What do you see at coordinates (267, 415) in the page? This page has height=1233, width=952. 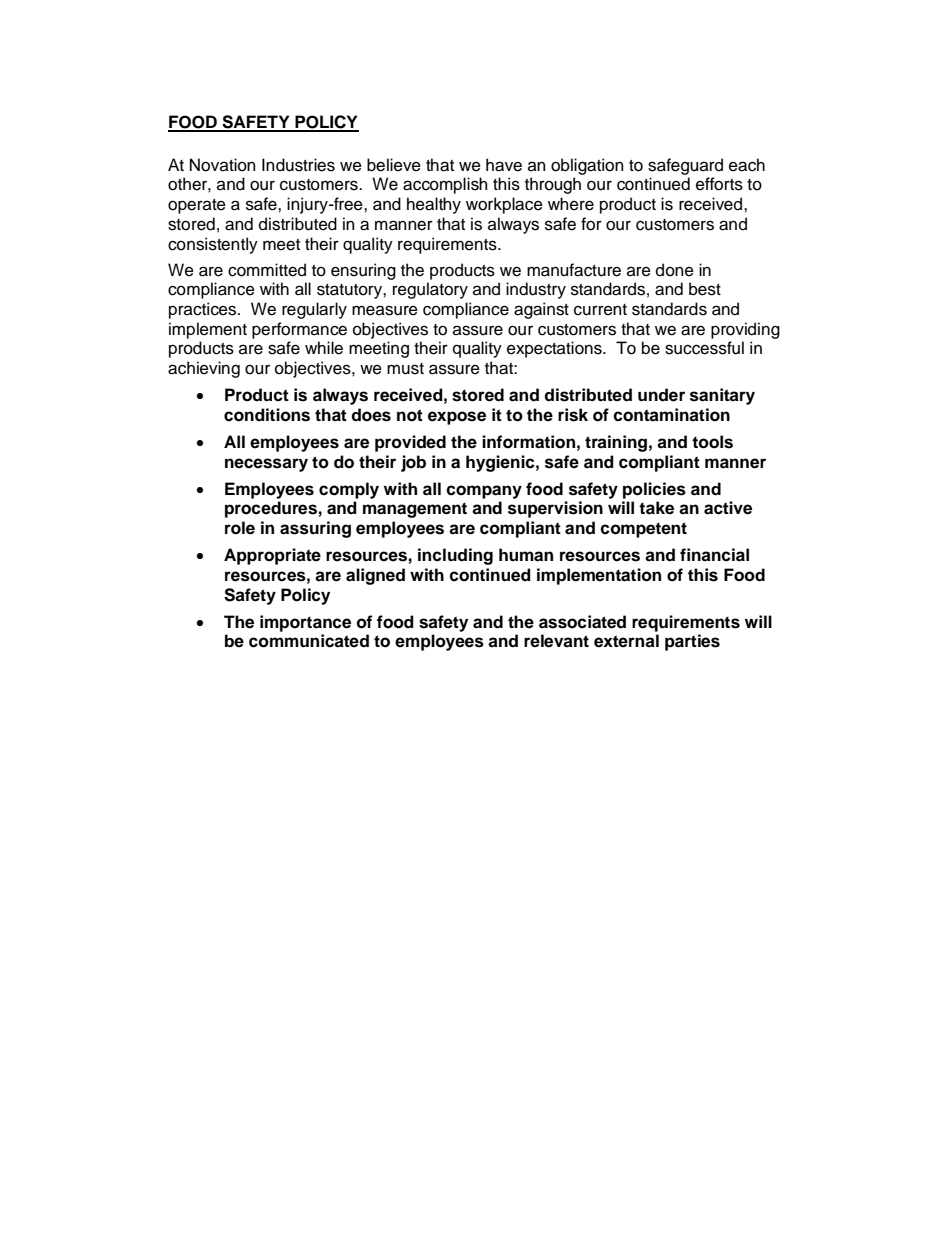 I see `conditions` at bounding box center [267, 415].
